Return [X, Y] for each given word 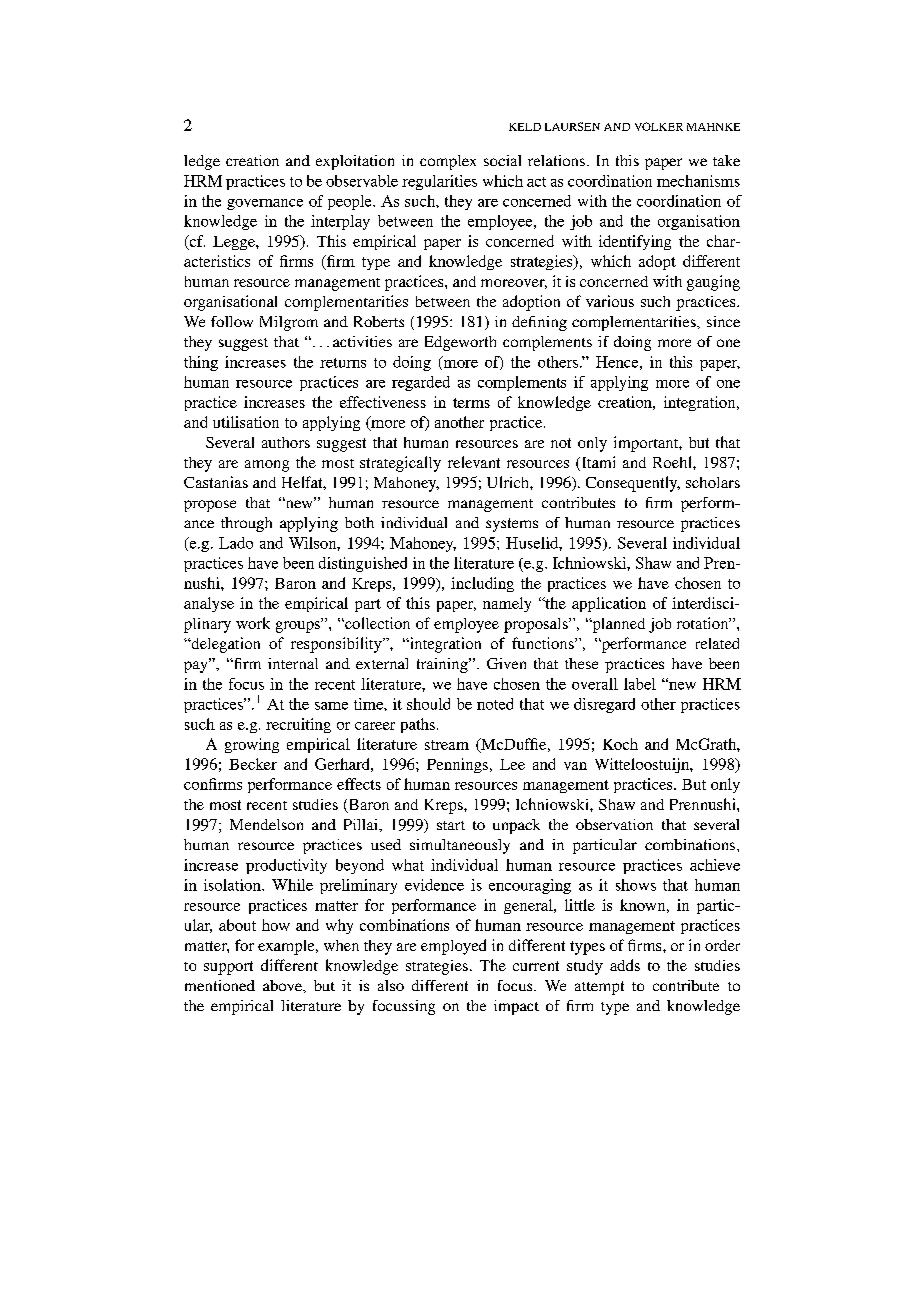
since [723, 321]
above [283, 985]
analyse [209, 604]
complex [448, 162]
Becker [253, 764]
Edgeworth [460, 343]
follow [232, 321]
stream [447, 745]
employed [453, 947]
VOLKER [659, 126]
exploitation [355, 162]
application [609, 604]
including [482, 584]
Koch [620, 744]
